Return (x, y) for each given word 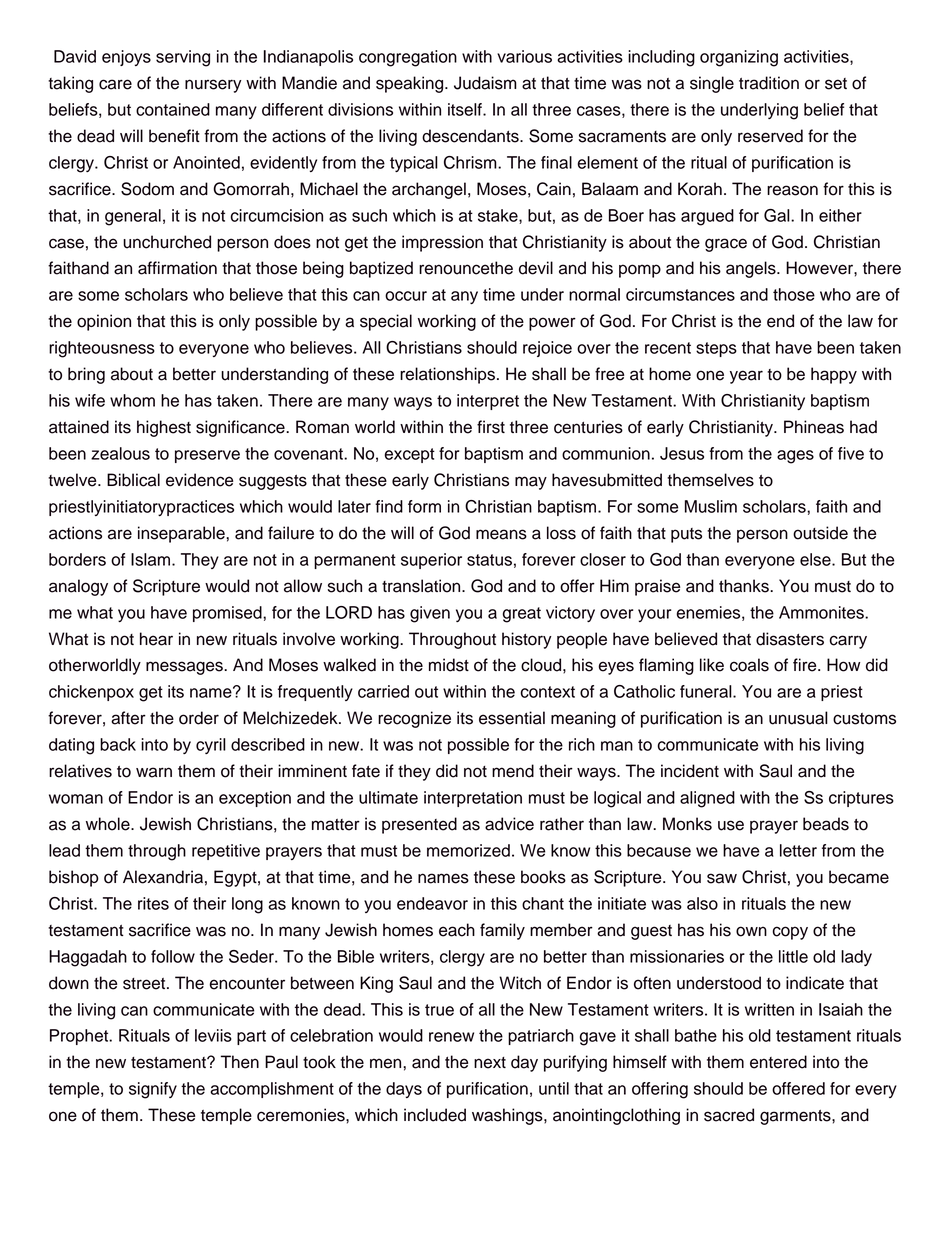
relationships (447, 375)
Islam (152, 559)
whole (109, 824)
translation (422, 586)
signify (153, 1090)
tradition (769, 83)
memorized (468, 850)
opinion (104, 322)
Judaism (485, 83)
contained (173, 109)
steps (716, 349)
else (816, 559)
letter (798, 850)
